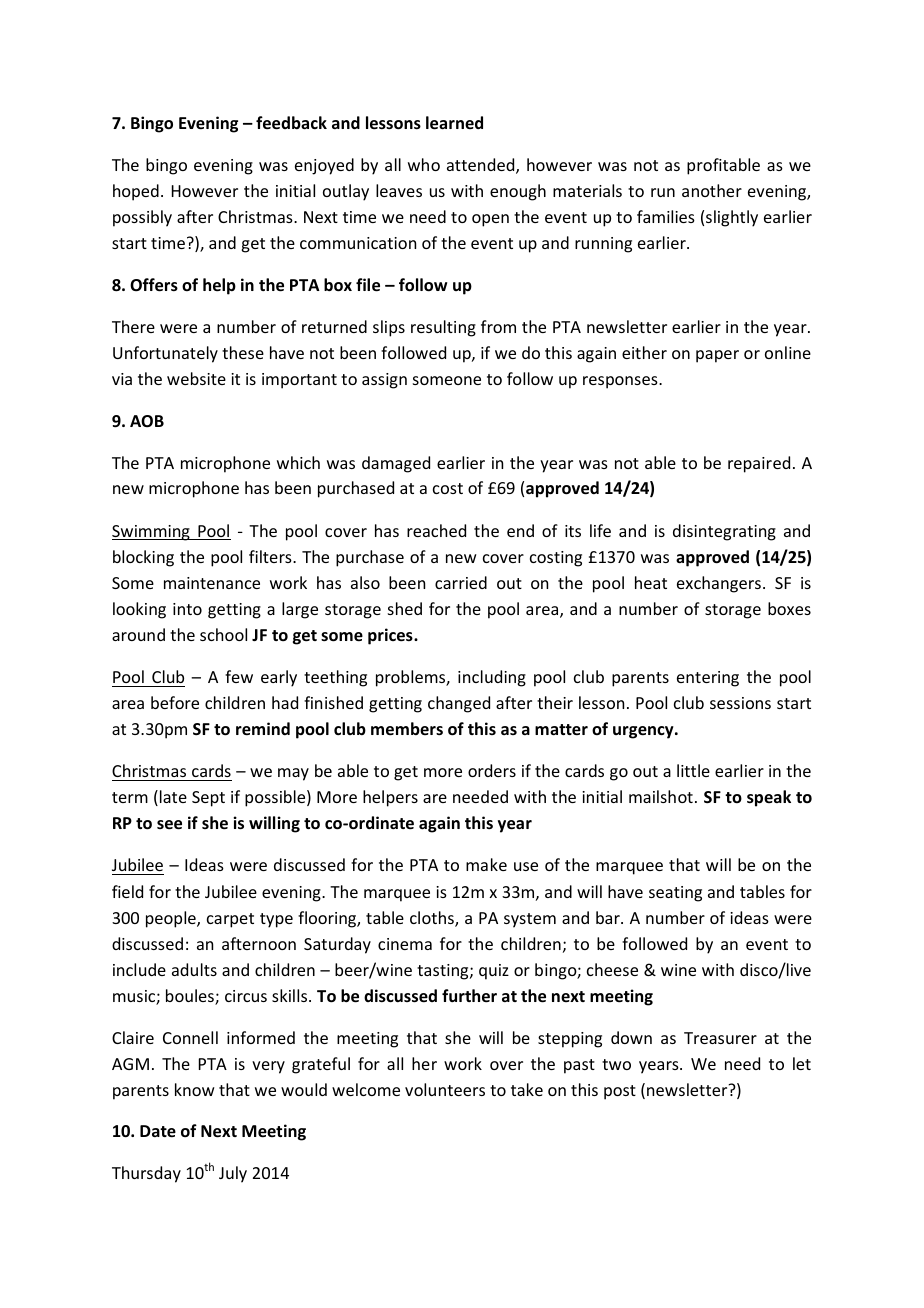 The height and width of the document is (1308, 924). What do you see at coordinates (436, 530) in the document?
I see `reached` at bounding box center [436, 530].
